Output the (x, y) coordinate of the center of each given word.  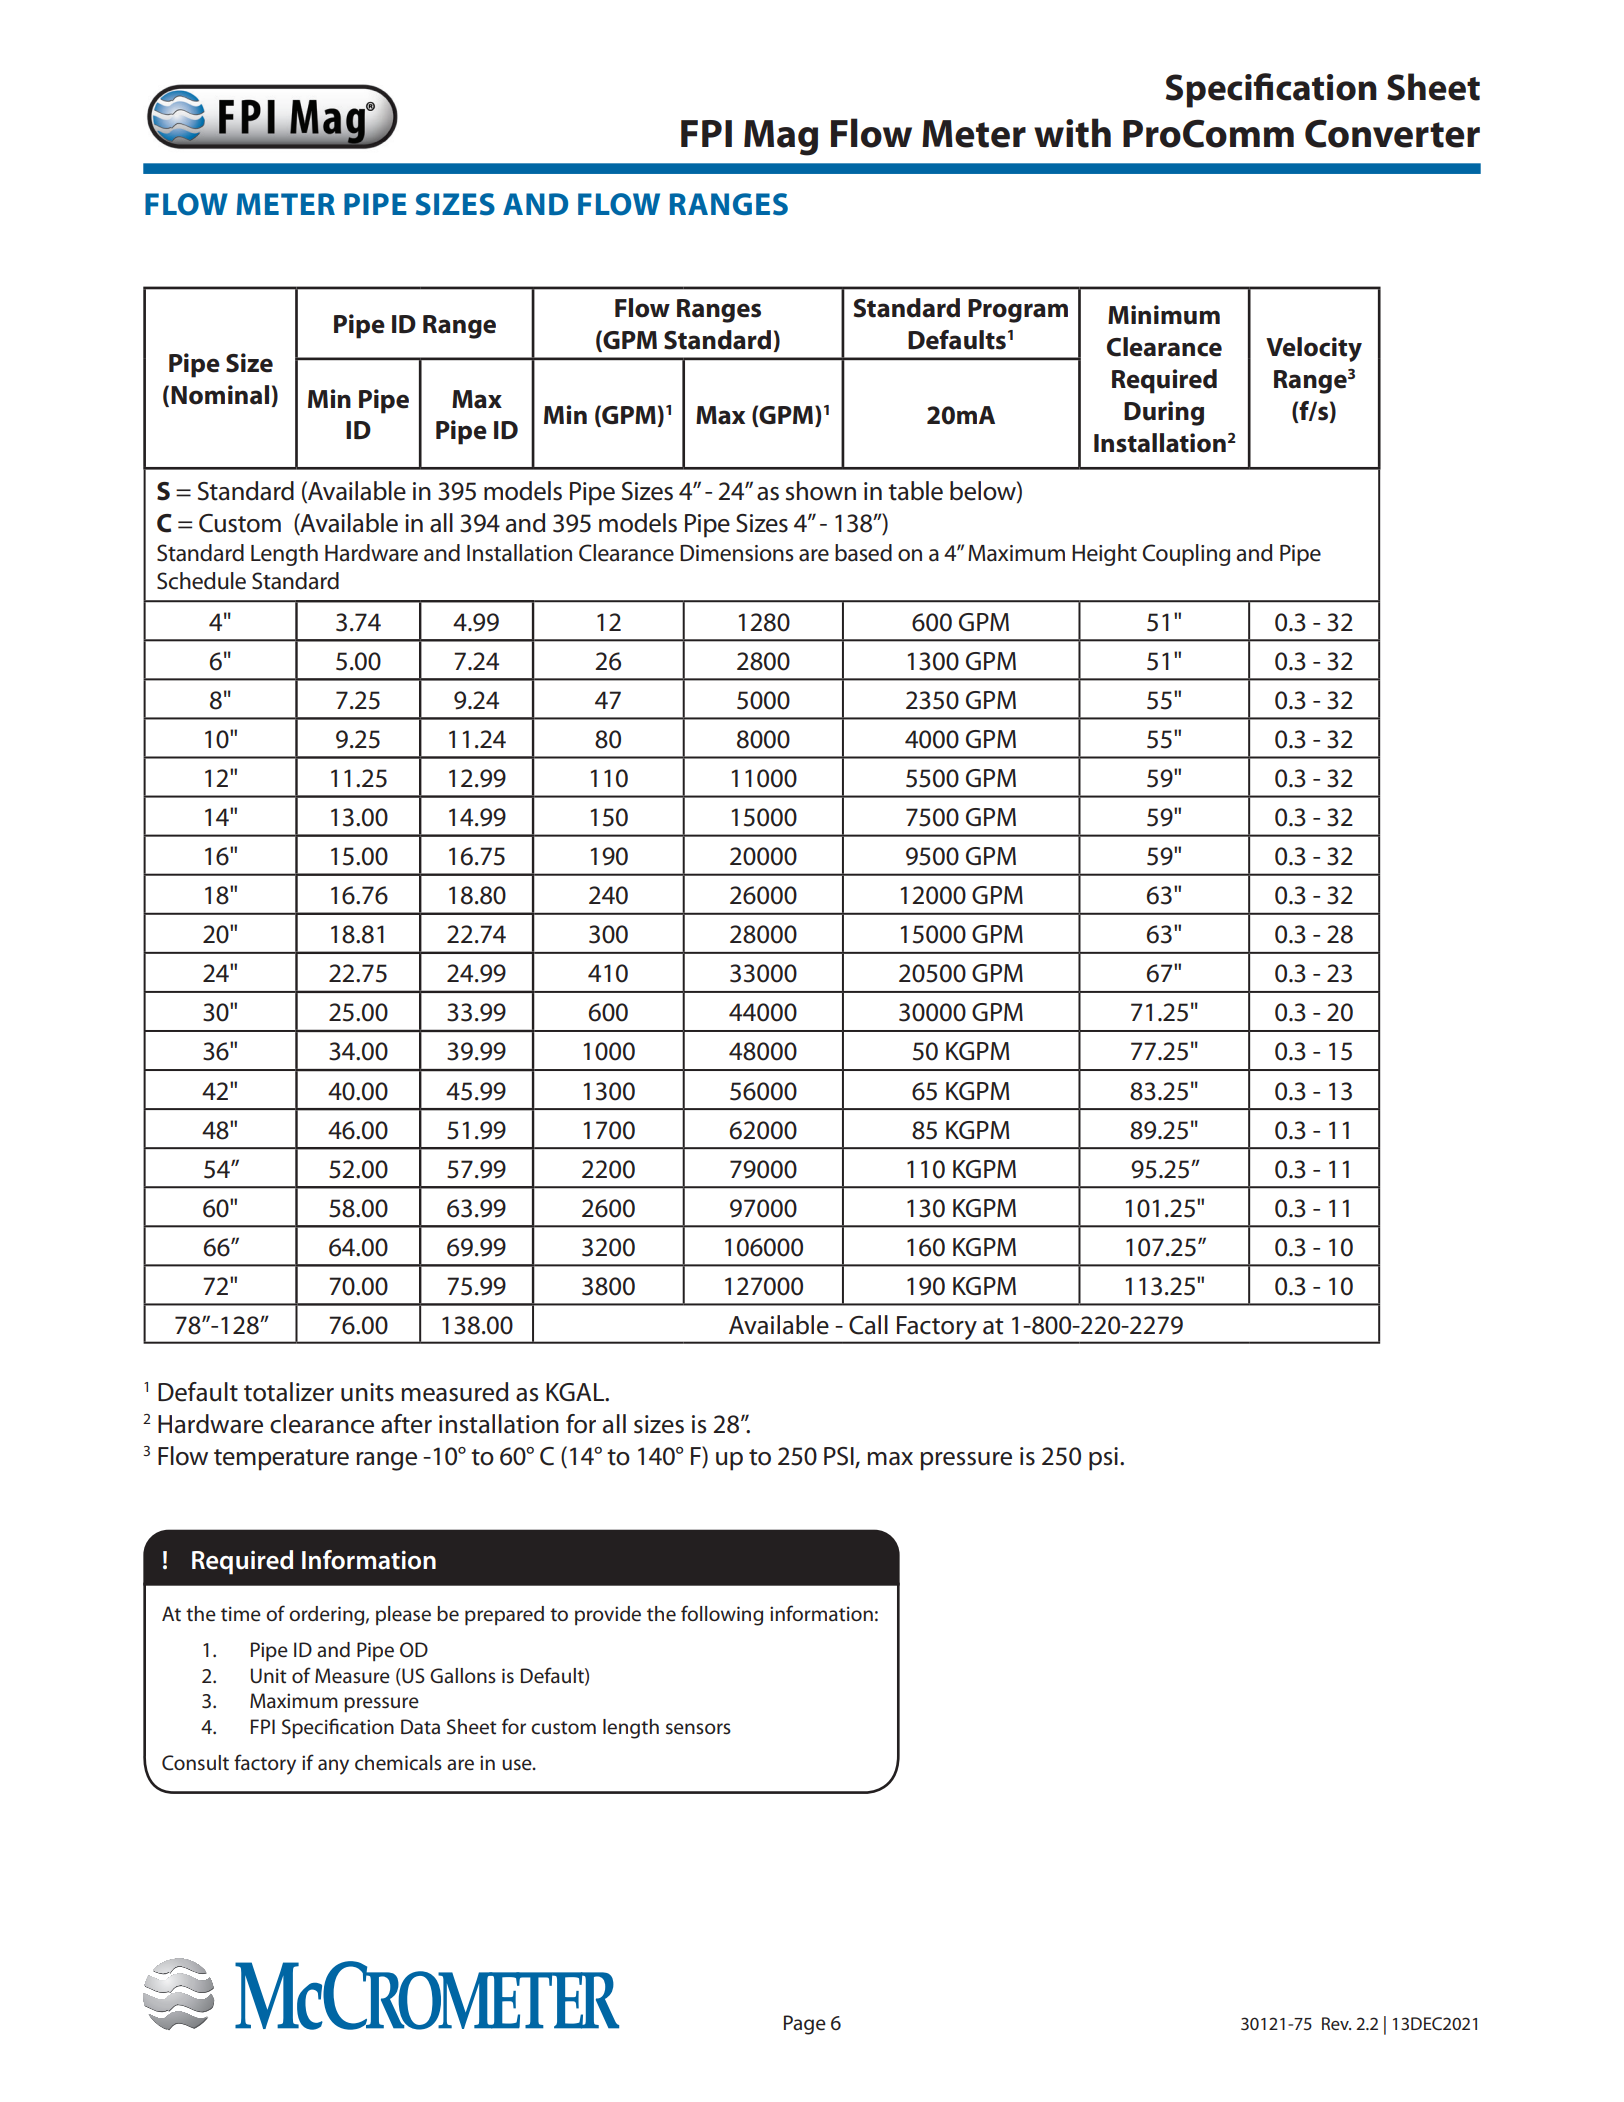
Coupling (1186, 555)
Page (805, 2025)
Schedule (201, 581)
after (406, 1424)
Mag (781, 138)
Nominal (221, 396)
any (333, 1767)
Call (868, 1325)
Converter (1392, 133)
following (722, 1615)
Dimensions (737, 553)
